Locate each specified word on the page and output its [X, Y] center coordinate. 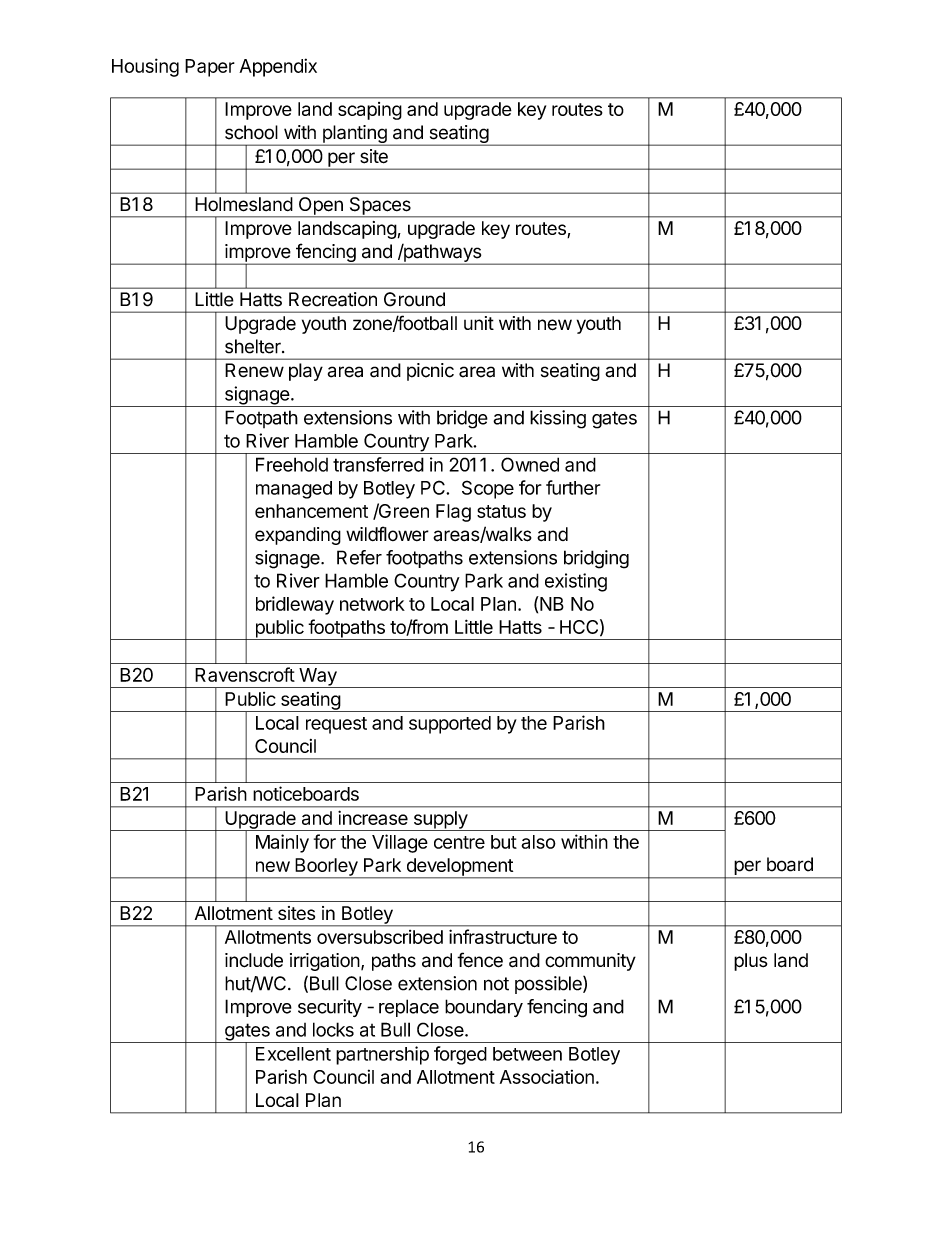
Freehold [292, 464]
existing [576, 582]
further [573, 487]
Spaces [380, 207]
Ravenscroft [245, 674]
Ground [414, 299]
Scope [488, 489]
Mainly [282, 843]
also [538, 842]
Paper [210, 68]
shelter [254, 346]
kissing [558, 419]
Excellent [293, 1054]
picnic [430, 372]
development [459, 868]
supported [450, 725]
